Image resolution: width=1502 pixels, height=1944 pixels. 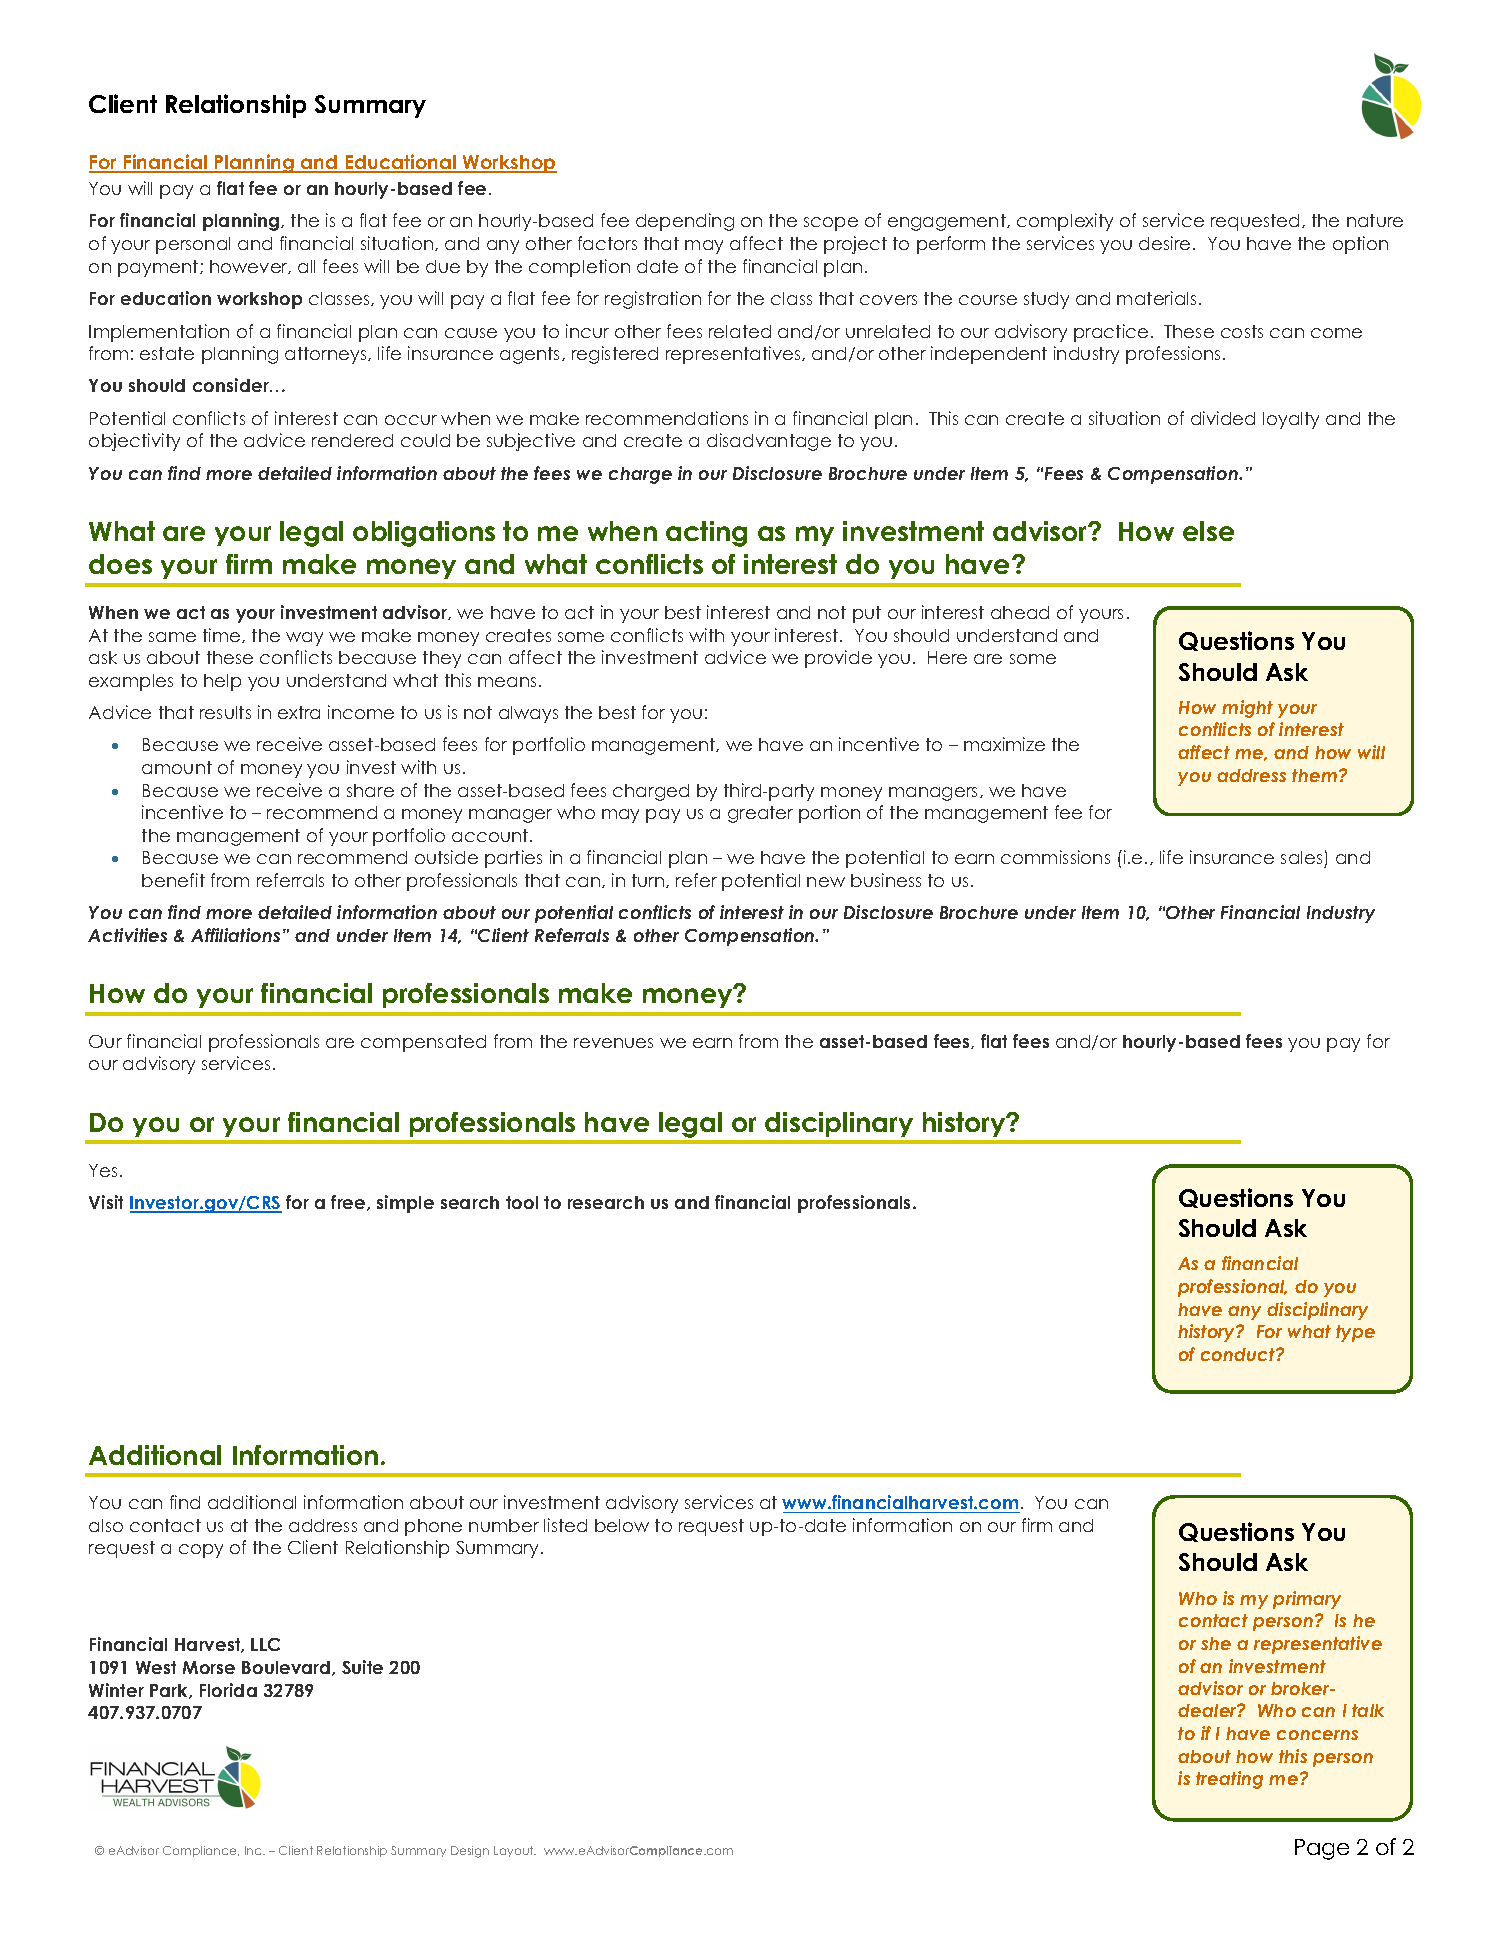 I want to click on Florida, so click(x=228, y=1690).
